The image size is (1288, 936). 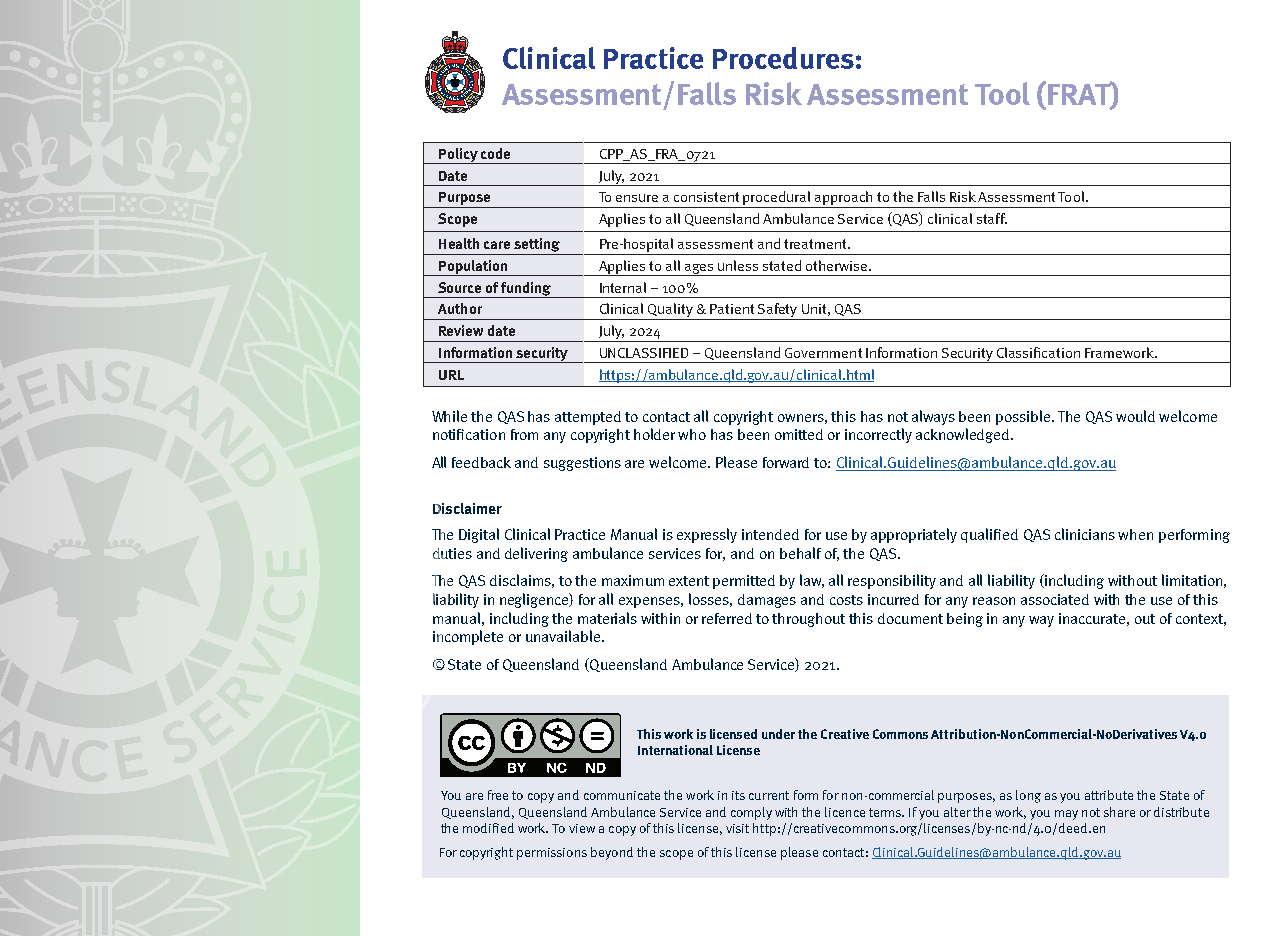 I want to click on forward, so click(x=786, y=462).
